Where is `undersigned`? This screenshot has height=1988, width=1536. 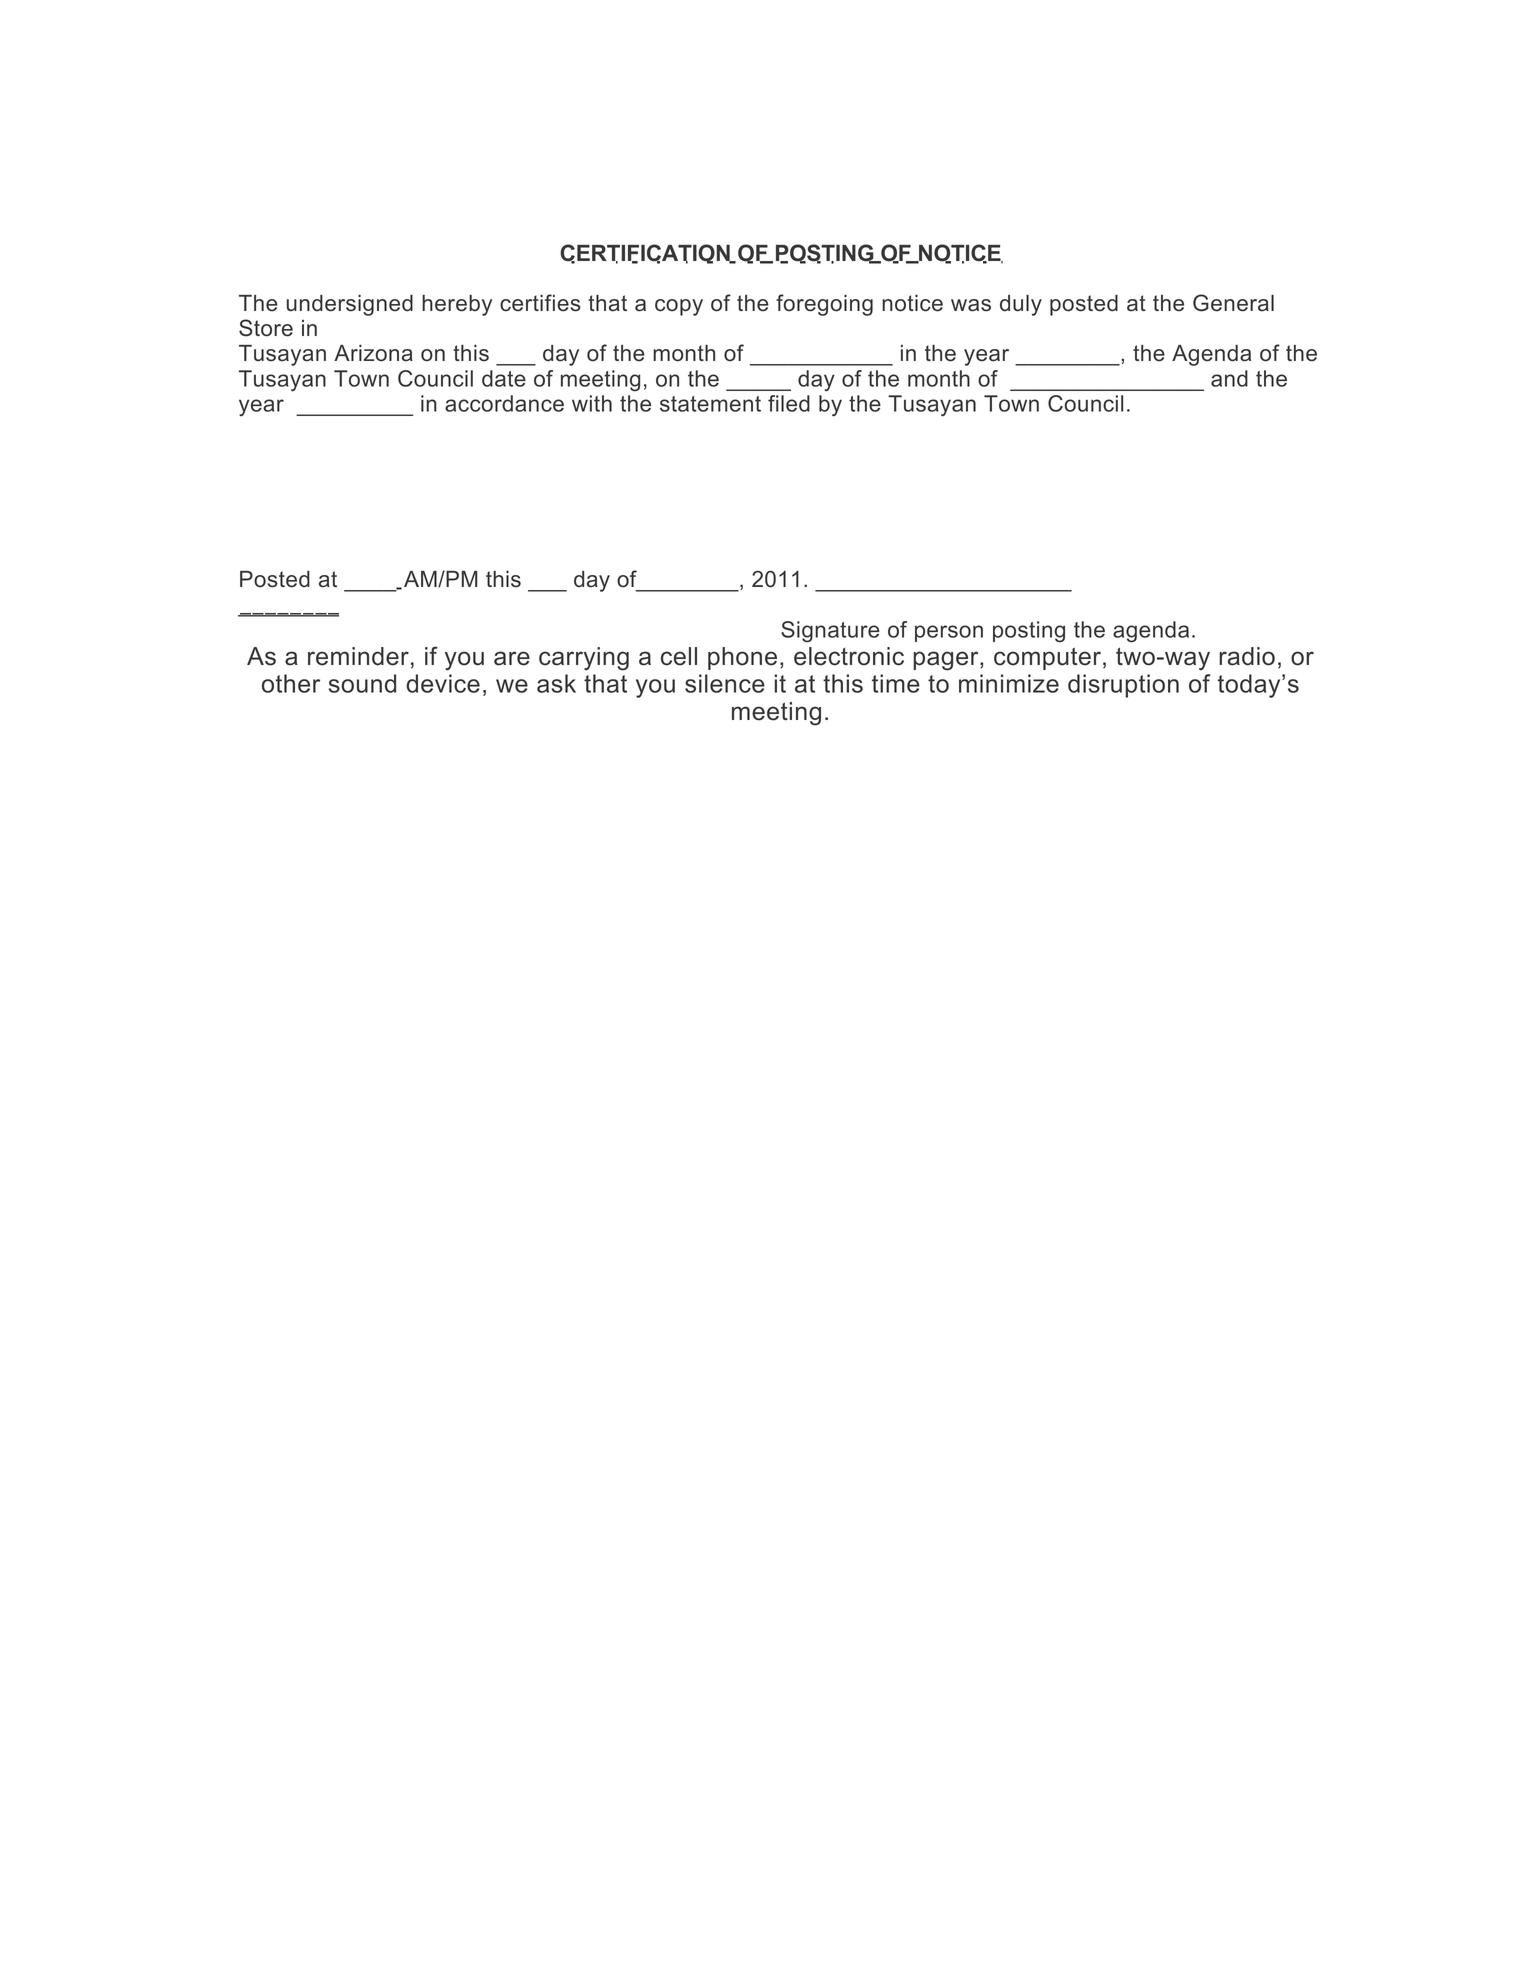
undersigned is located at coordinates (350, 305).
